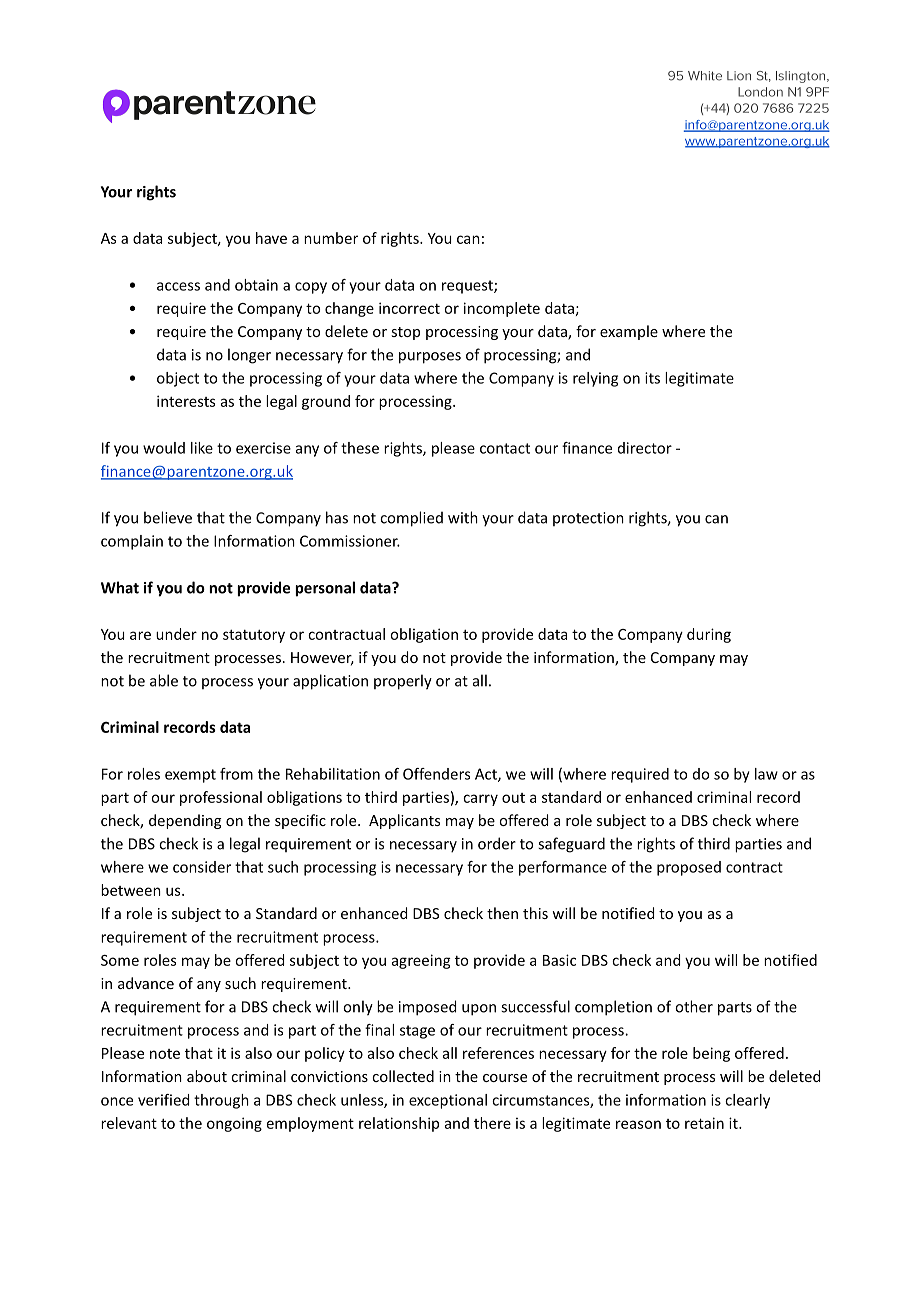 The height and width of the screenshot is (1307, 924). I want to click on Applicants, so click(404, 821).
